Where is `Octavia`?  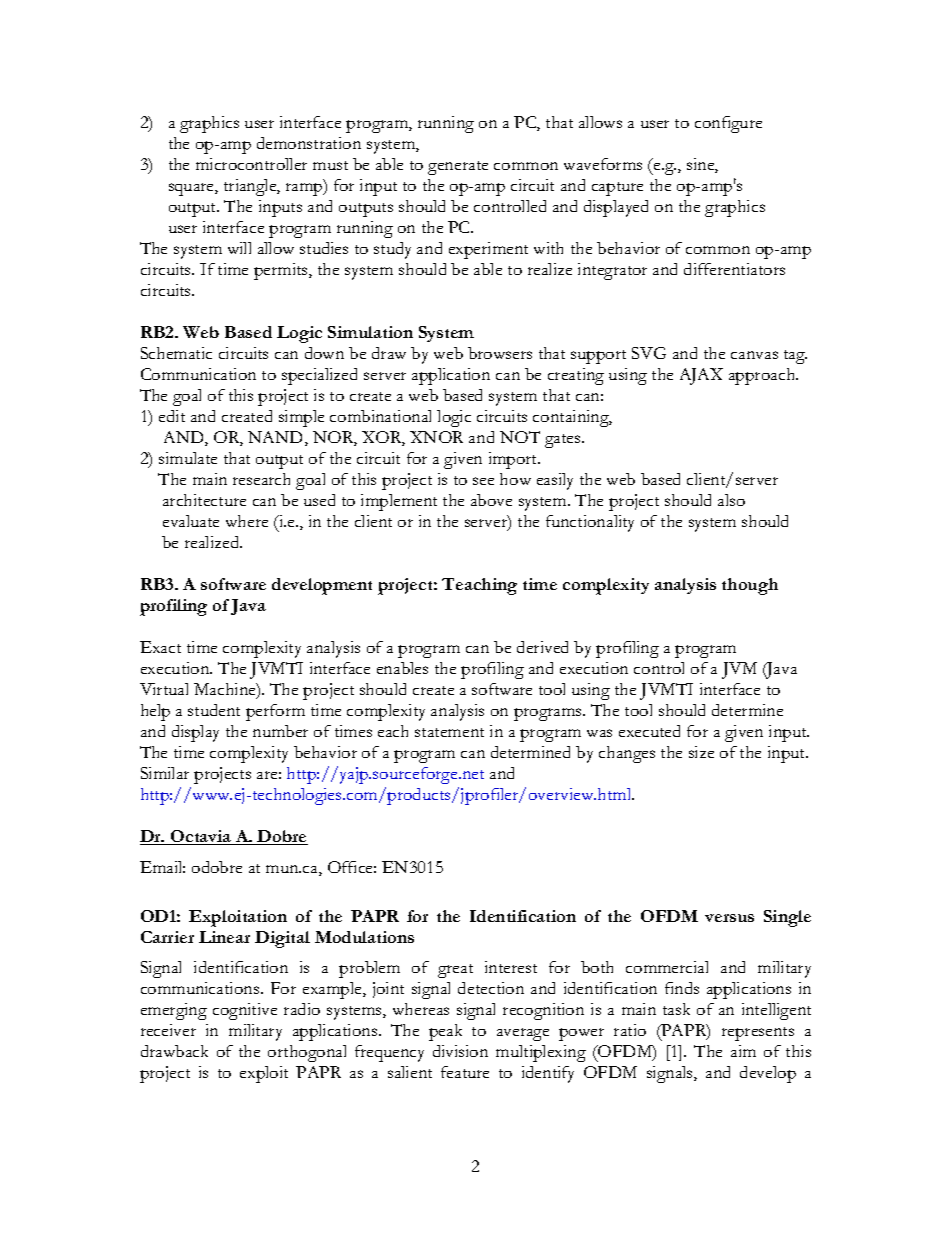 Octavia is located at coordinates (201, 837).
